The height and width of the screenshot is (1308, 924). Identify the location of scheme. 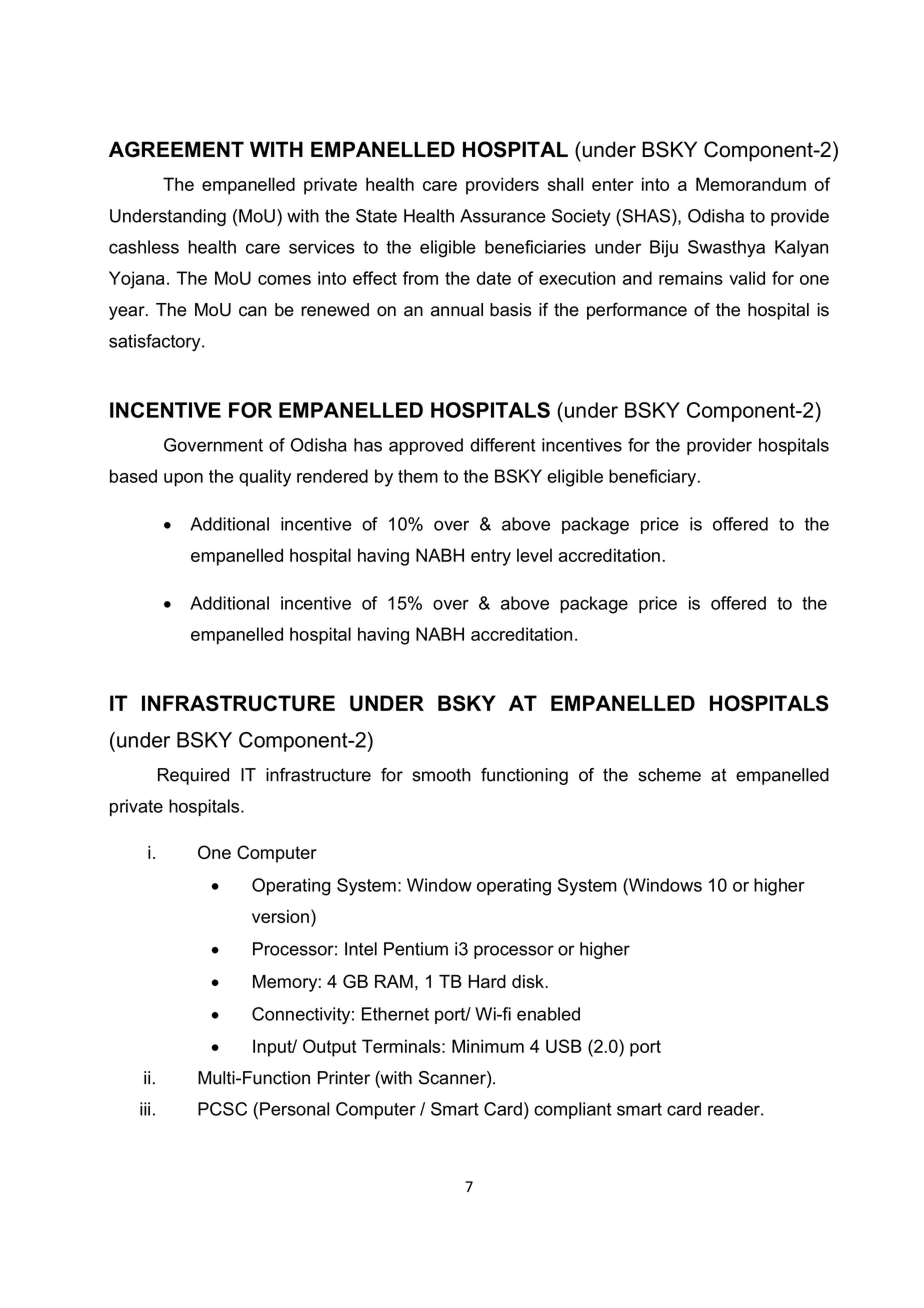
(669, 775).
